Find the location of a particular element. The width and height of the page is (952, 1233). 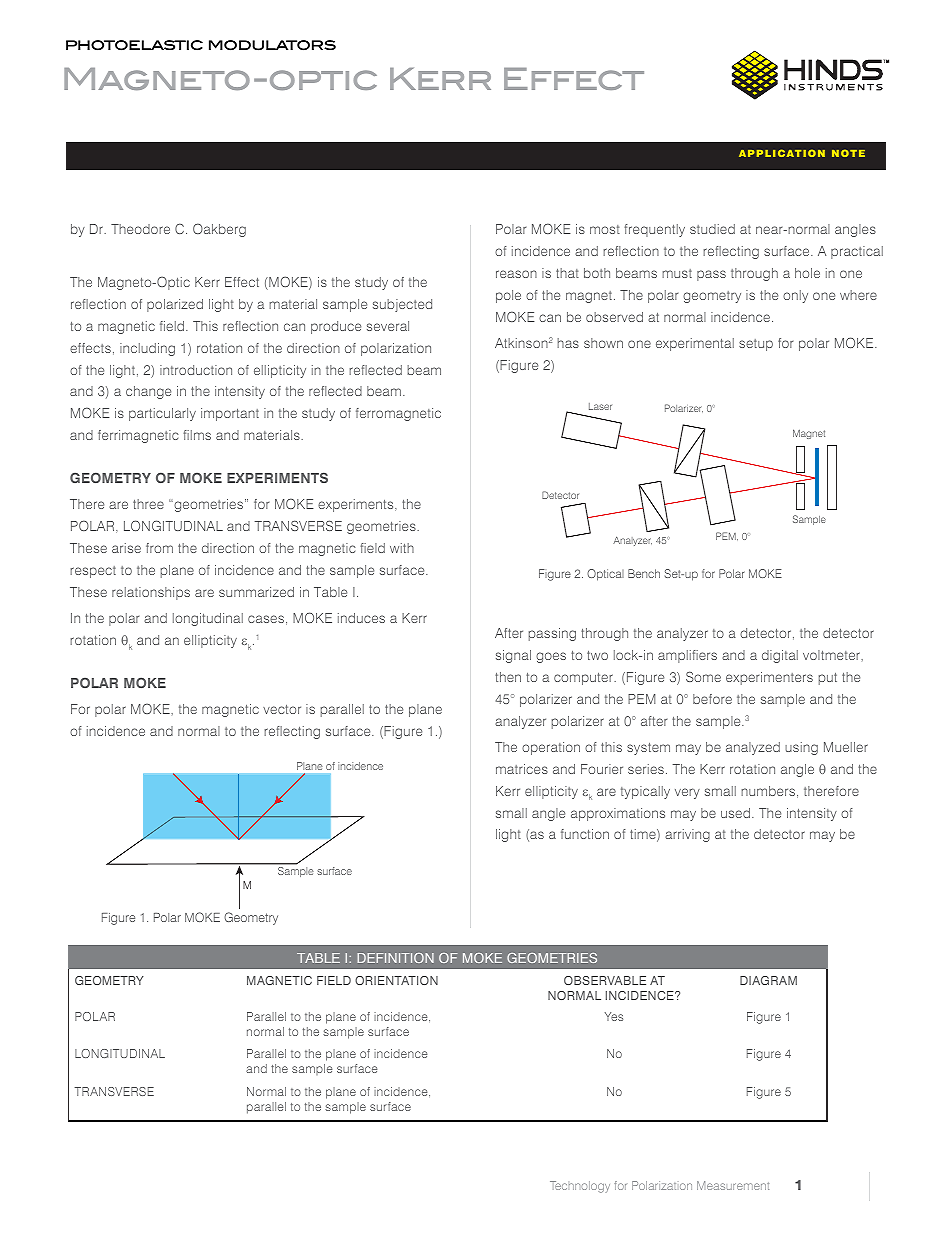

digital is located at coordinates (780, 656).
